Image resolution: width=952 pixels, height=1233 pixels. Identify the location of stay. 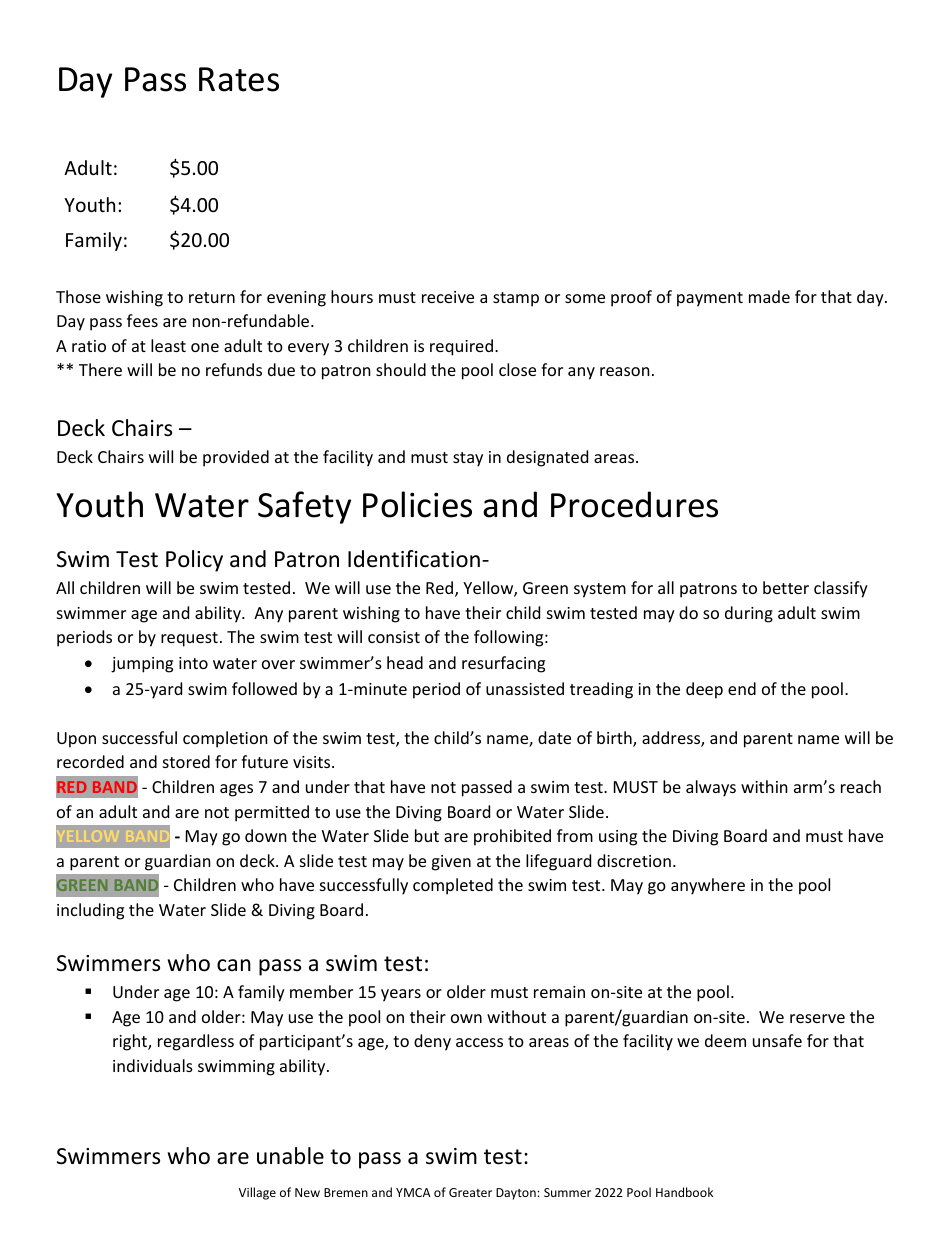
(468, 459).
